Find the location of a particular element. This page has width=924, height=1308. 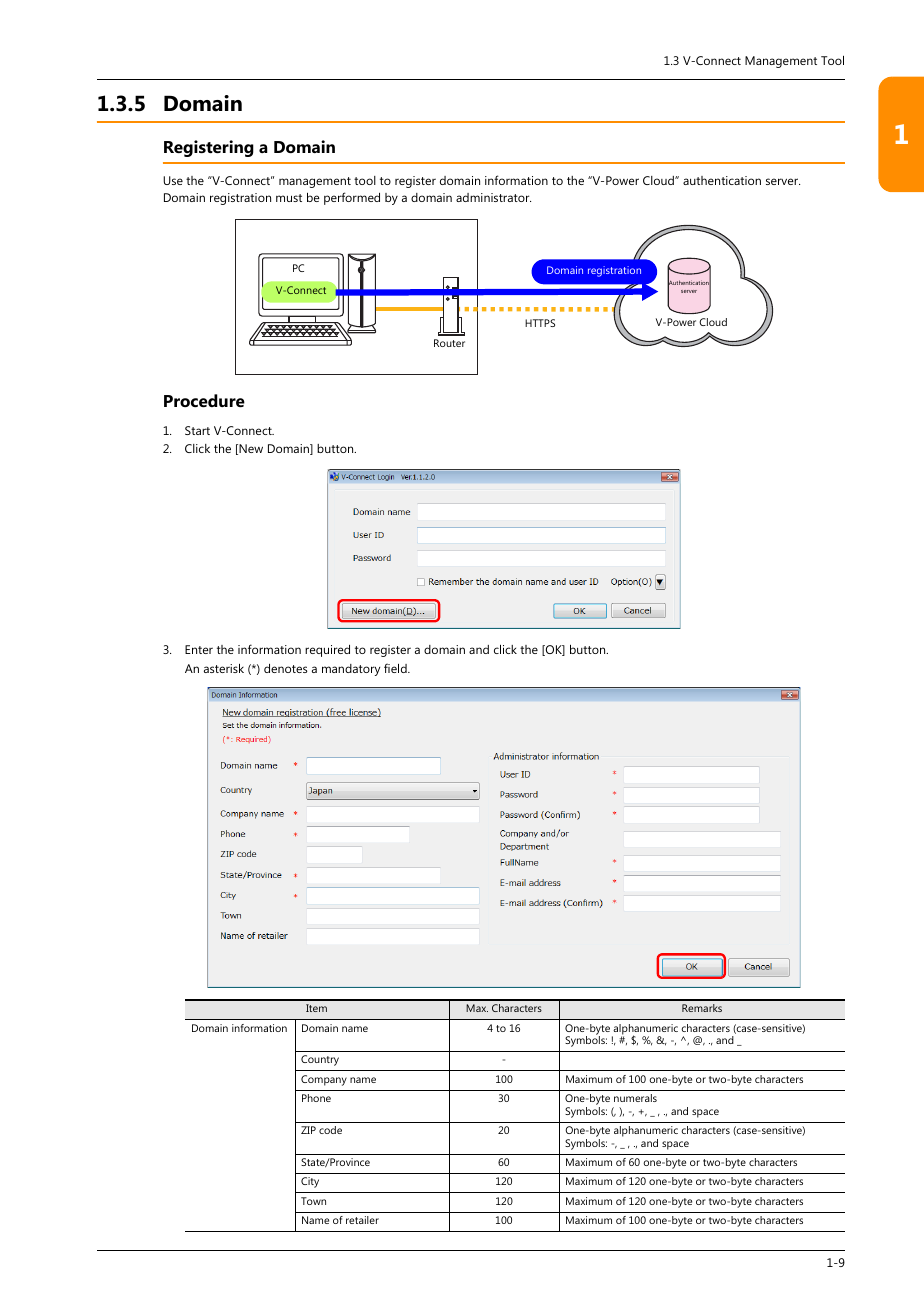

Item is located at coordinates (316, 1008).
